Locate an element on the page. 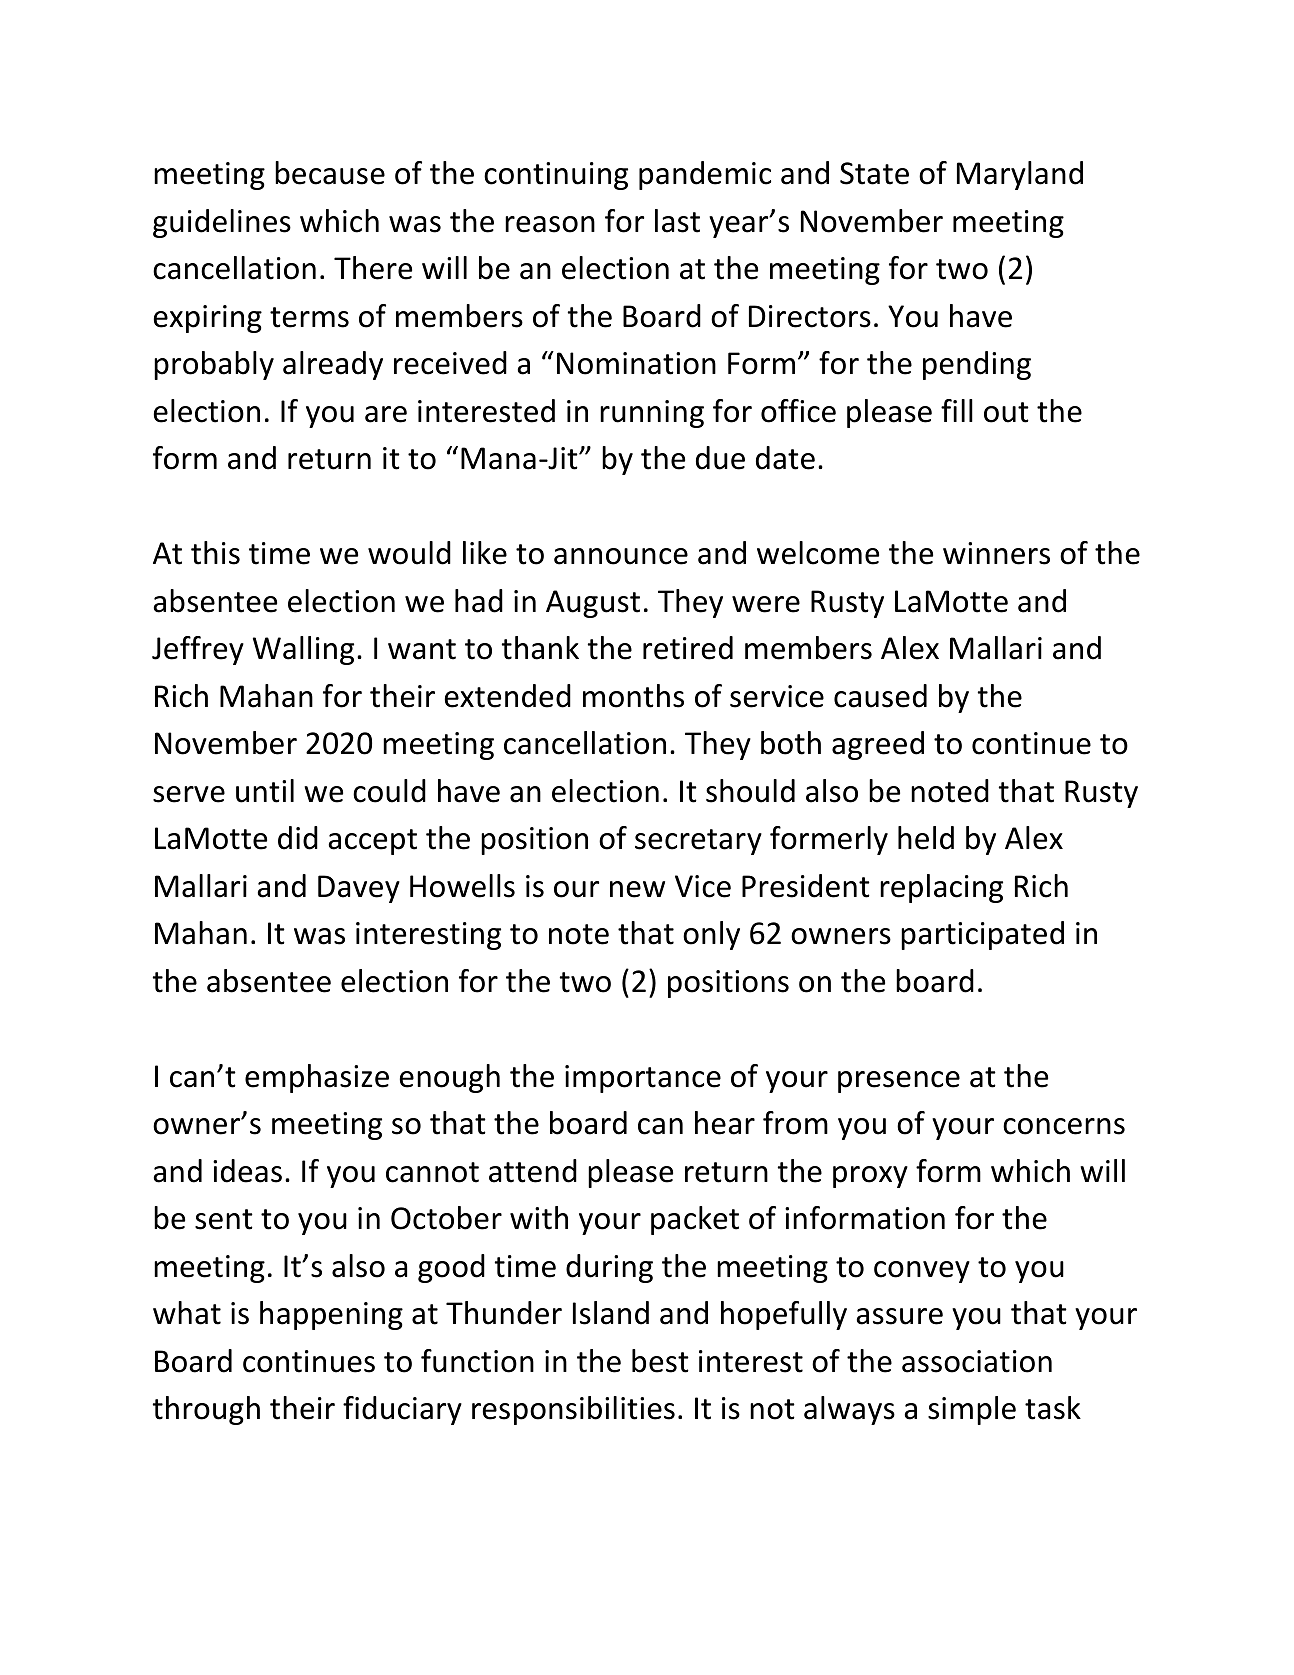 The width and height of the document is (1294, 1675). best is located at coordinates (660, 1361).
